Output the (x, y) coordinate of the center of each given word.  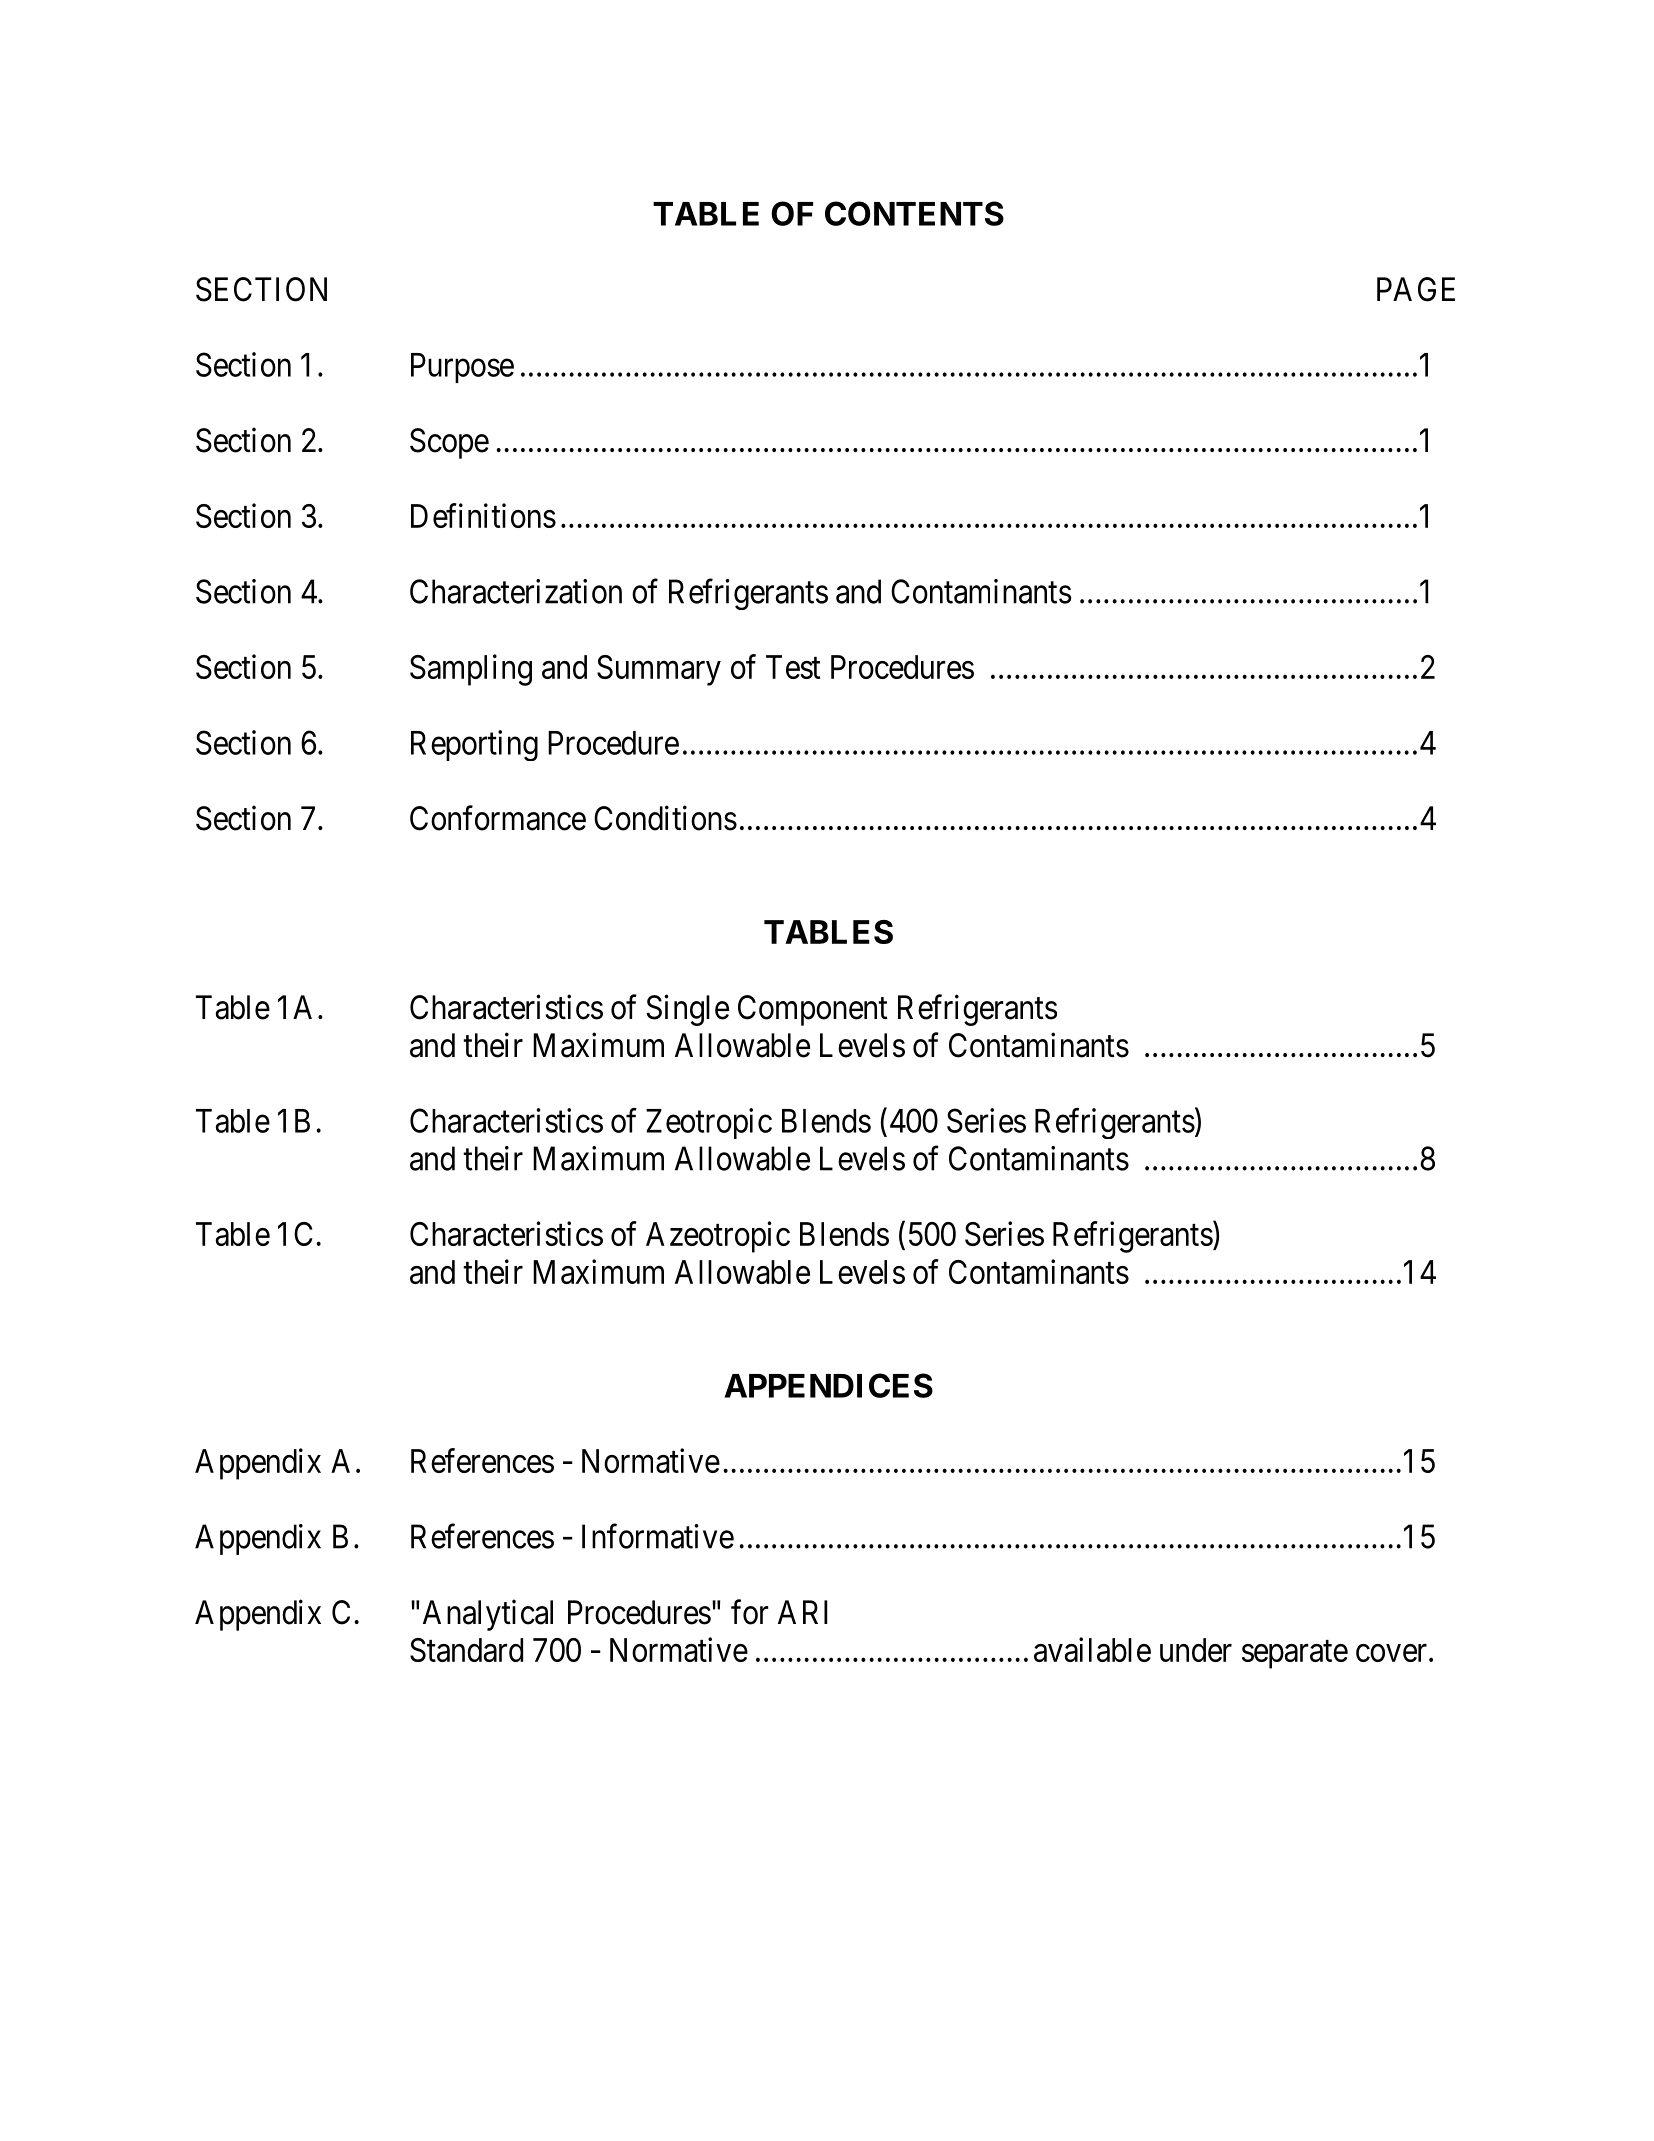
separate (1295, 1654)
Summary (659, 670)
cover (1393, 1653)
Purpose (462, 368)
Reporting (474, 745)
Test (793, 667)
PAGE (1416, 289)
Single (687, 1010)
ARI (803, 1612)
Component (813, 1010)
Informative (658, 1536)
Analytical (488, 1615)
